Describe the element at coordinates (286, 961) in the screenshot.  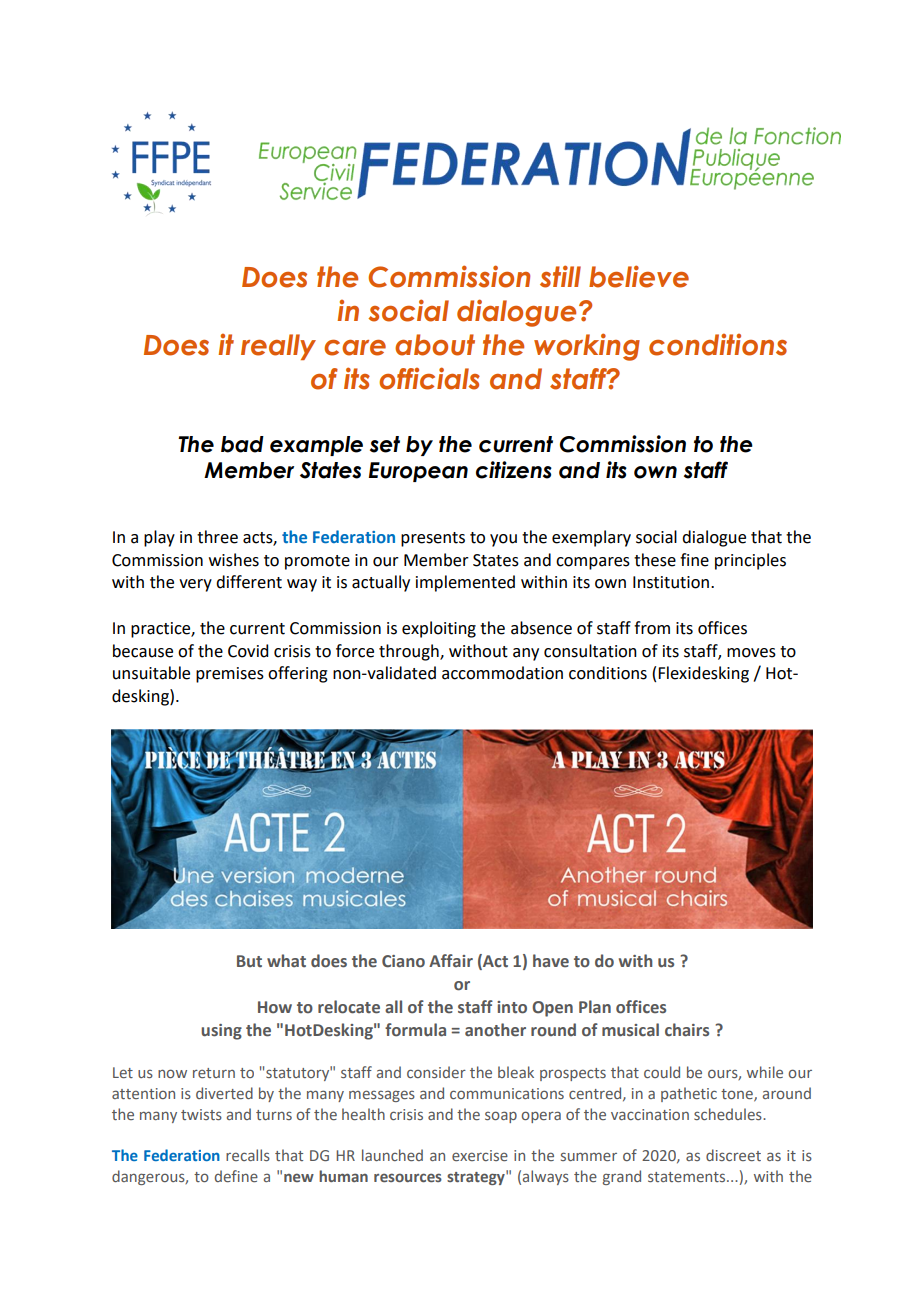
I see `what` at that location.
